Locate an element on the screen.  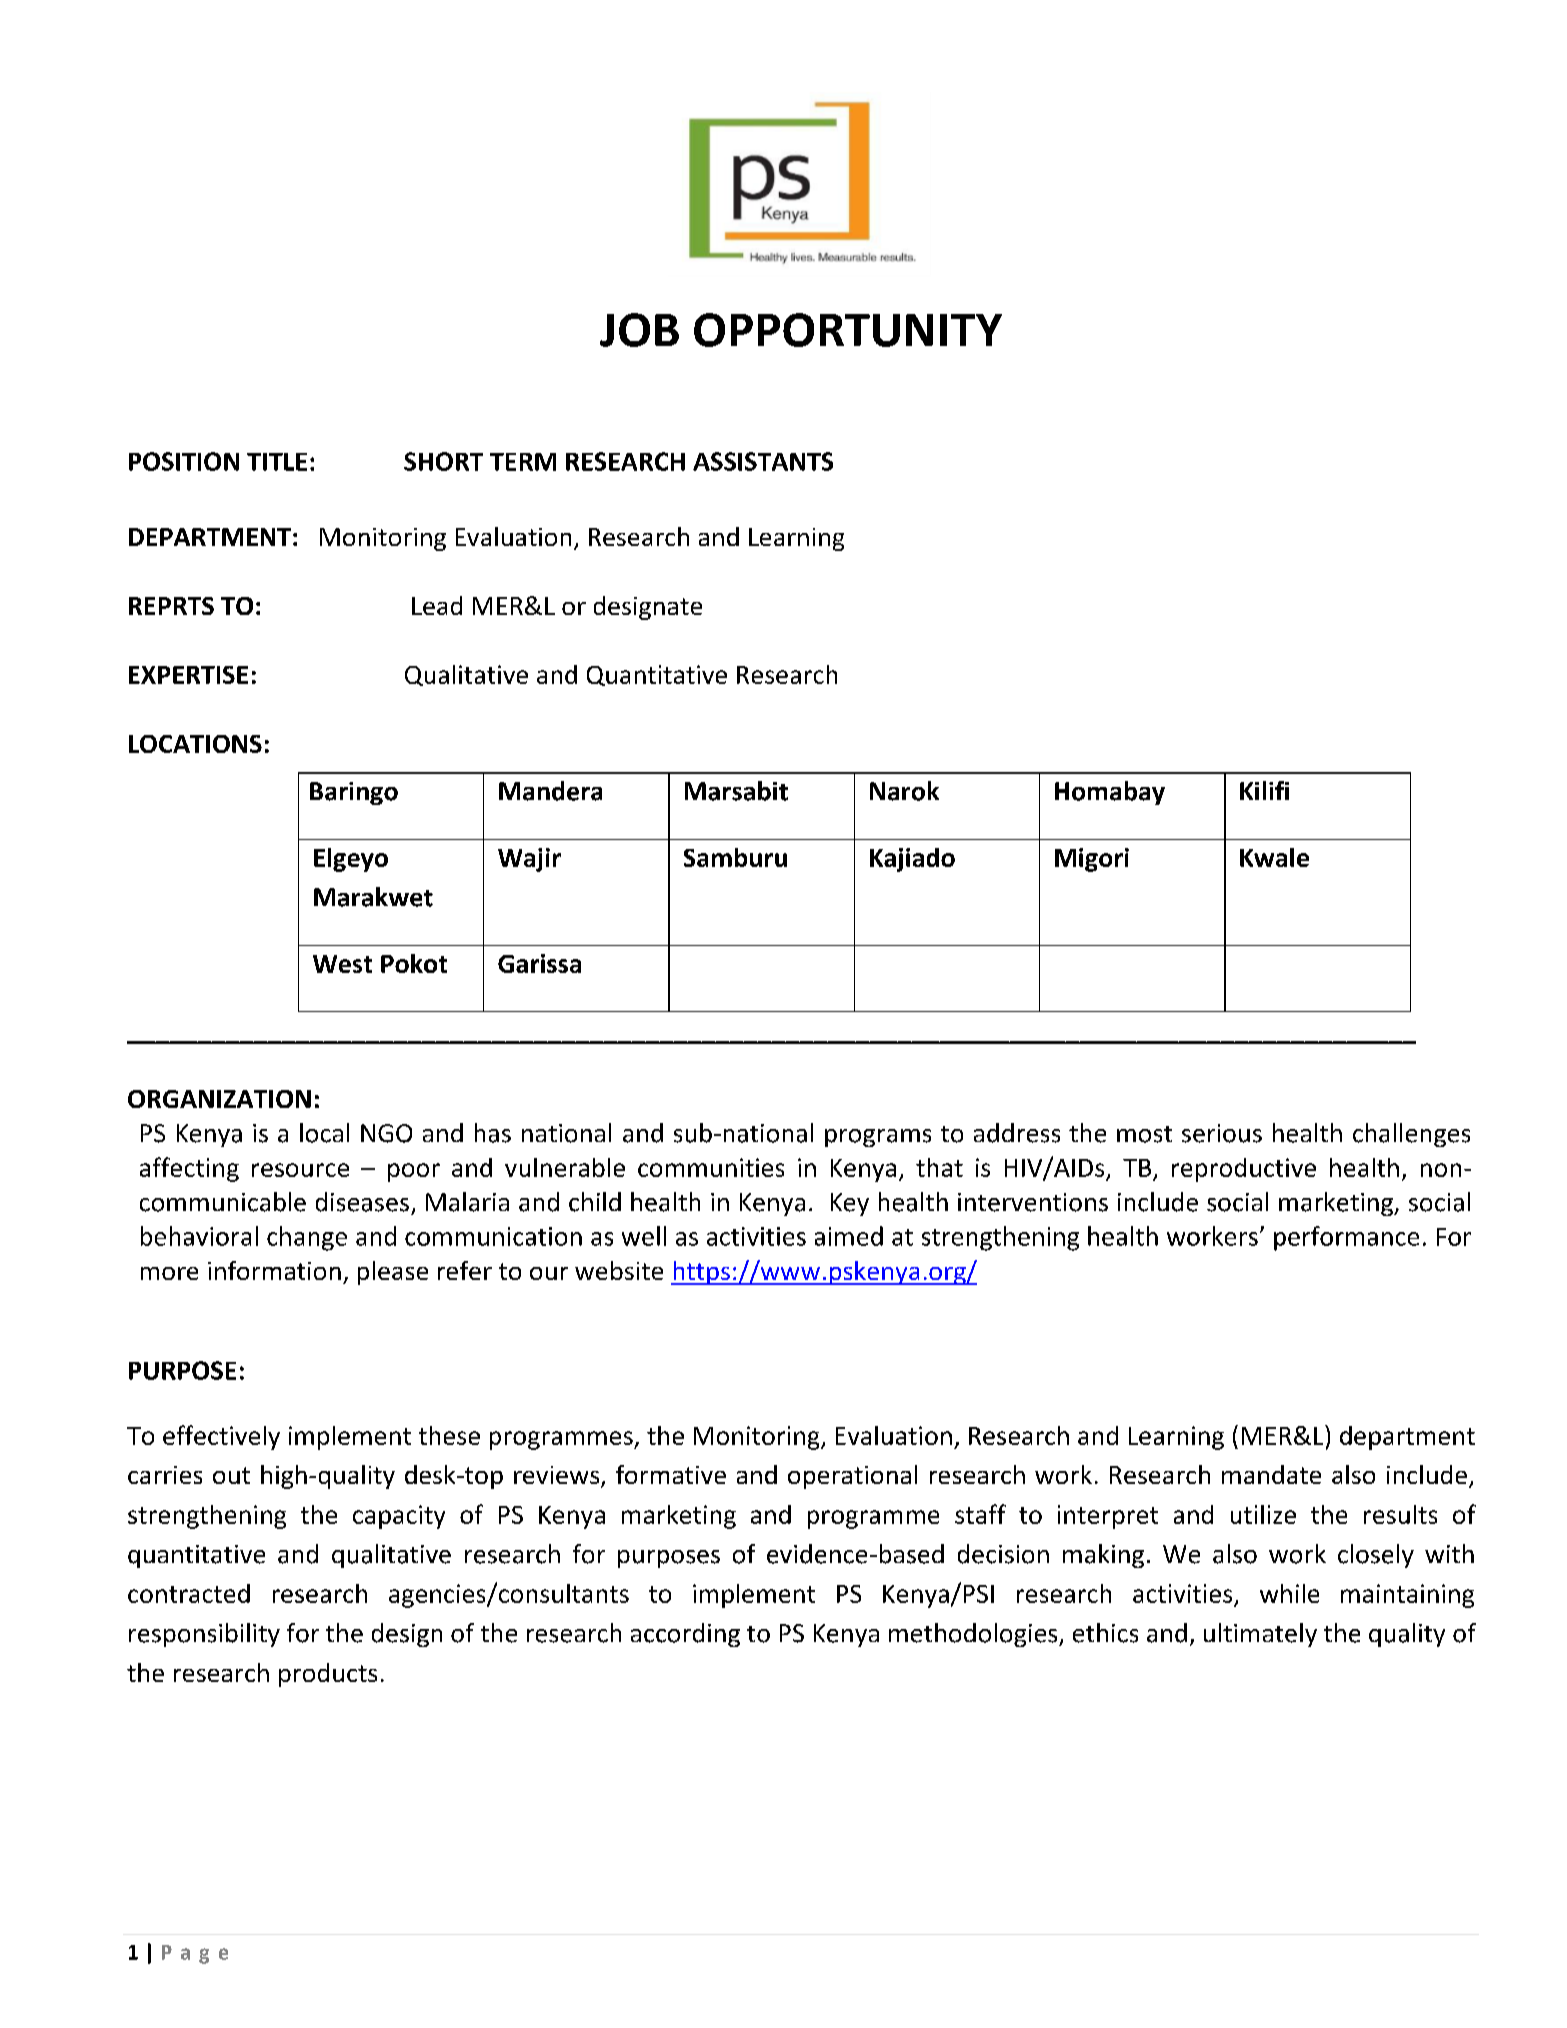
ASSISTANTS is located at coordinates (763, 461).
